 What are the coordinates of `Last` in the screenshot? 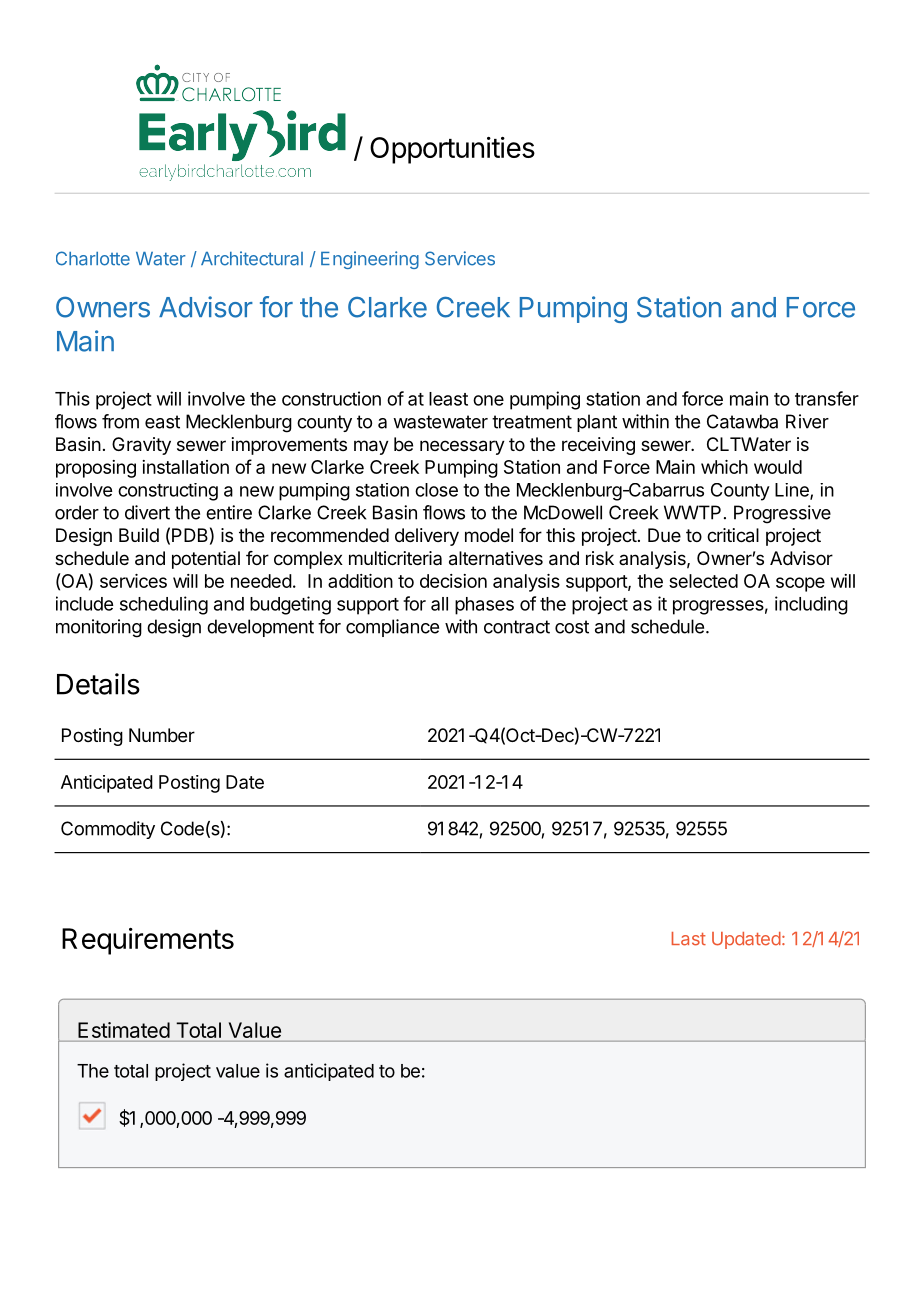 It's located at (689, 939).
